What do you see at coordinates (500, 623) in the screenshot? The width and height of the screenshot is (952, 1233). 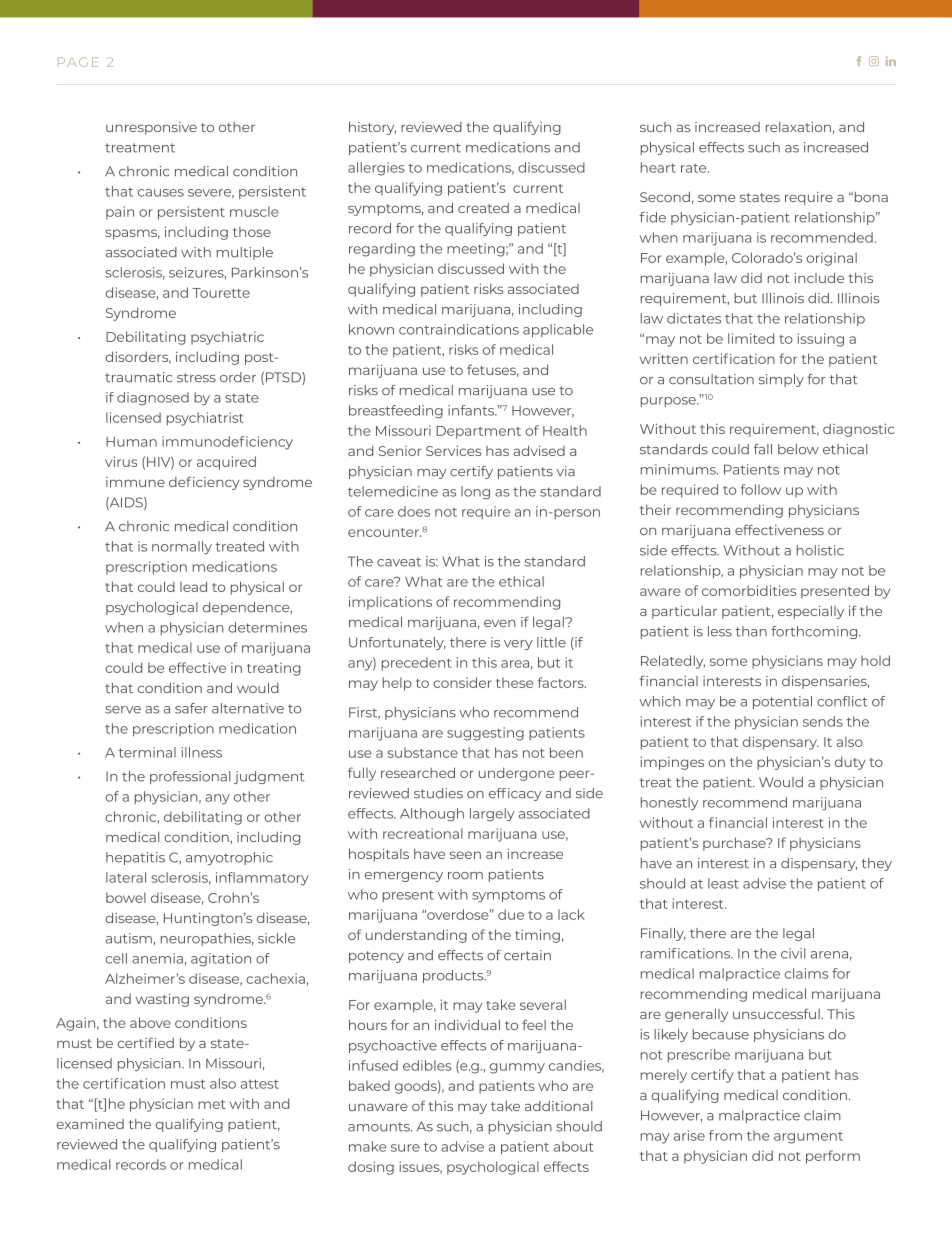 I see `even` at bounding box center [500, 623].
